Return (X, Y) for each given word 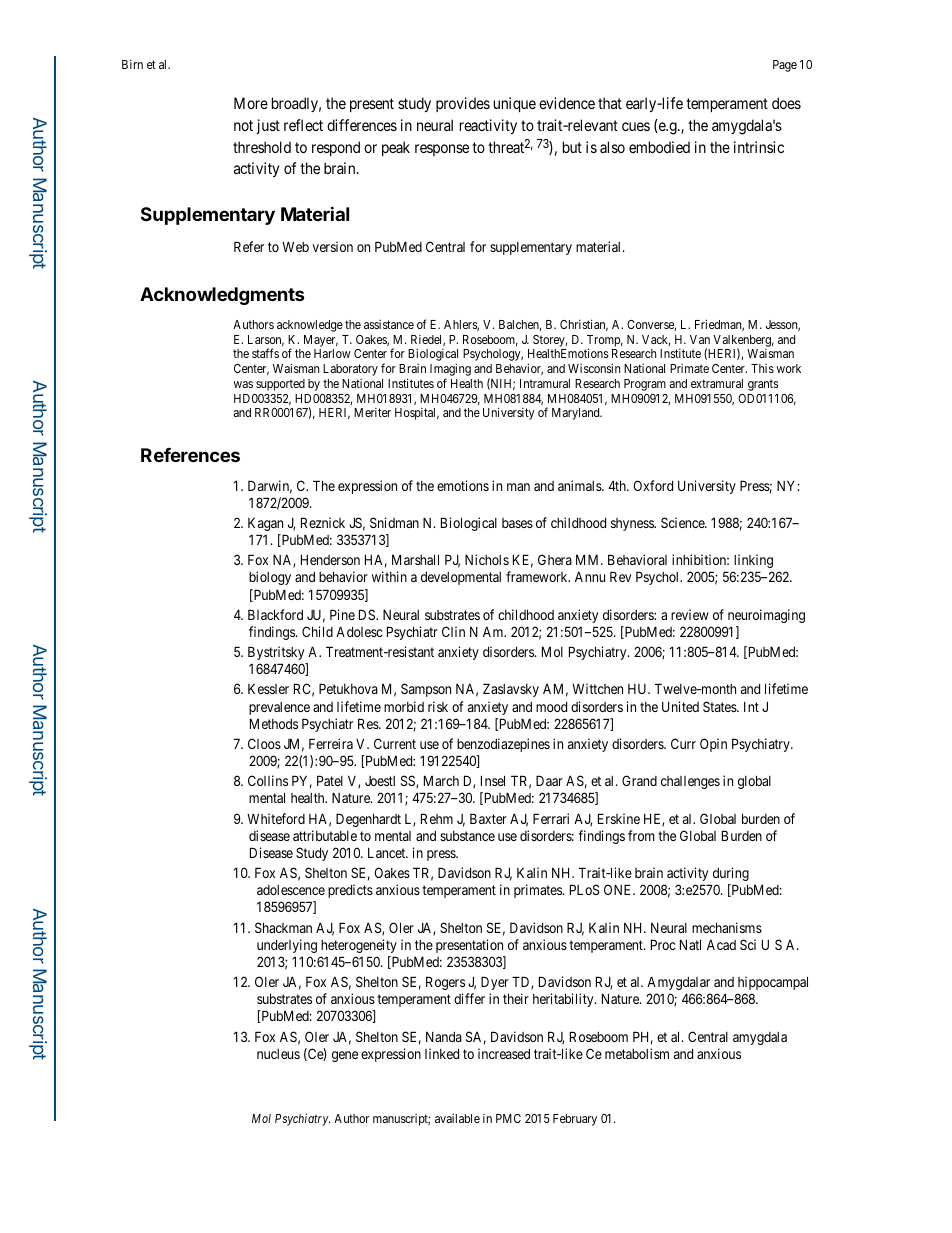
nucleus (278, 1054)
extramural (717, 383)
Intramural (545, 383)
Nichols (487, 559)
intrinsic (759, 147)
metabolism (637, 1053)
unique (515, 104)
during (731, 874)
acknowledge (310, 326)
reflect (303, 125)
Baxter (488, 818)
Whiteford (276, 818)
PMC (508, 1118)
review (690, 614)
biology (270, 578)
